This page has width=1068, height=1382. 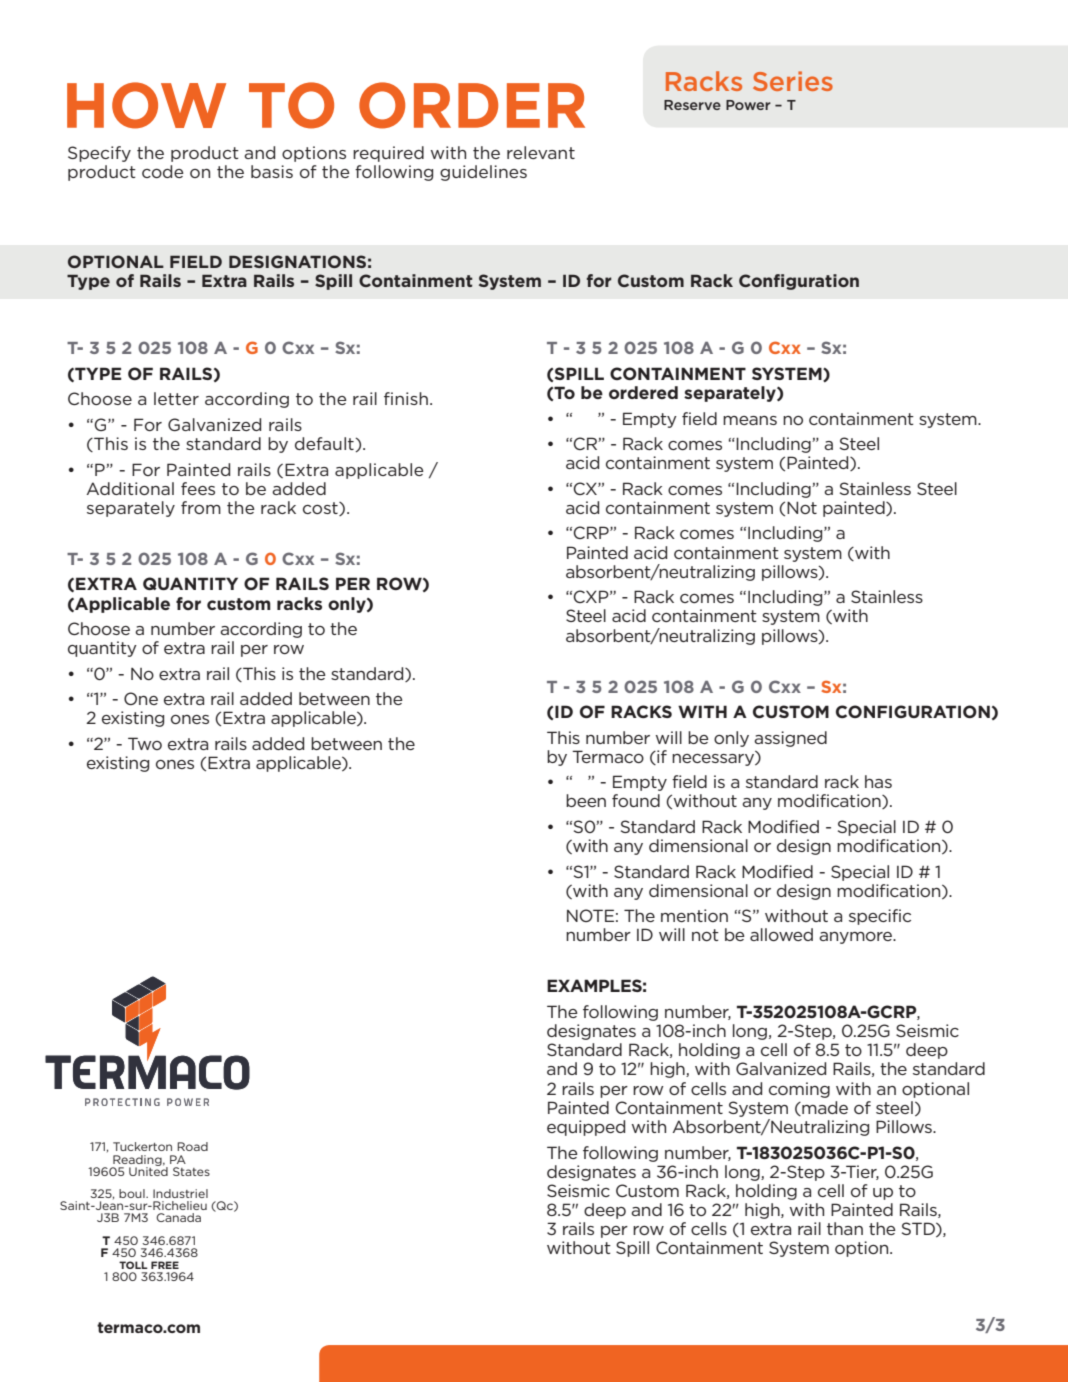 What do you see at coordinates (146, 105) in the page?
I see `HOW` at bounding box center [146, 105].
